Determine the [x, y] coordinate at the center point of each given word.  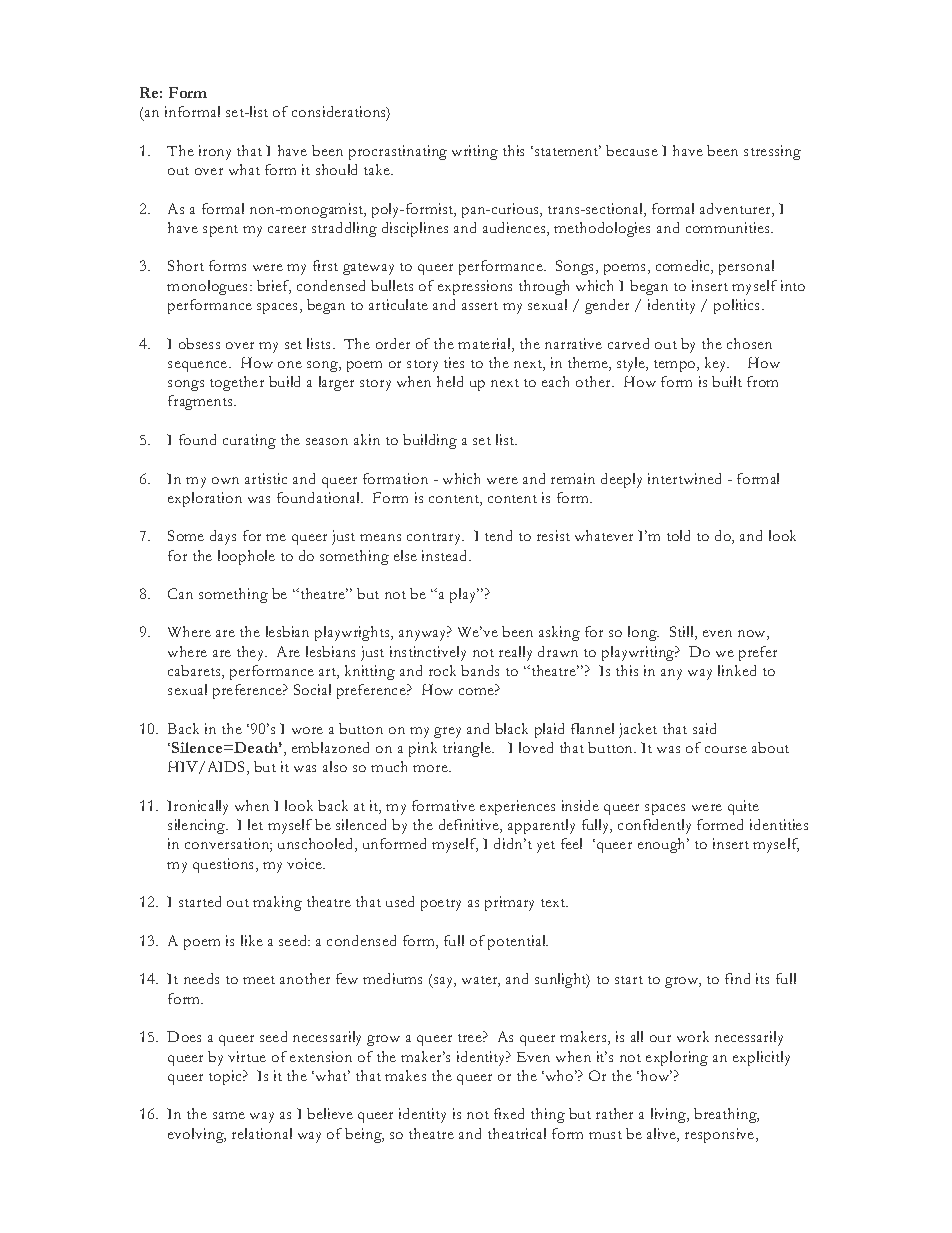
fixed [509, 1113]
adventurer [736, 210]
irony [215, 152]
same [229, 1115]
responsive [721, 1135]
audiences [515, 229]
